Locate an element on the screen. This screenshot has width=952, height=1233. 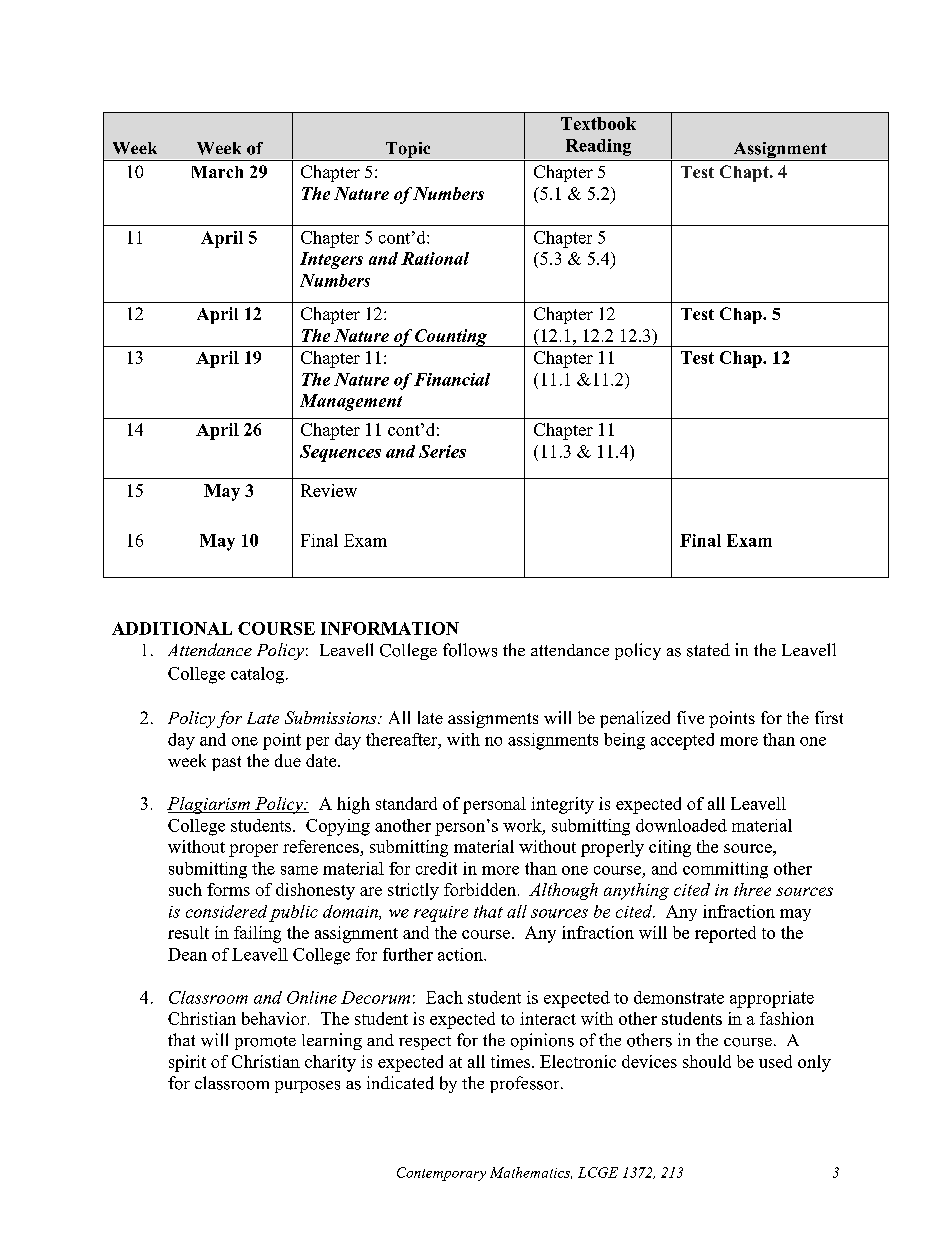
March is located at coordinates (217, 172).
